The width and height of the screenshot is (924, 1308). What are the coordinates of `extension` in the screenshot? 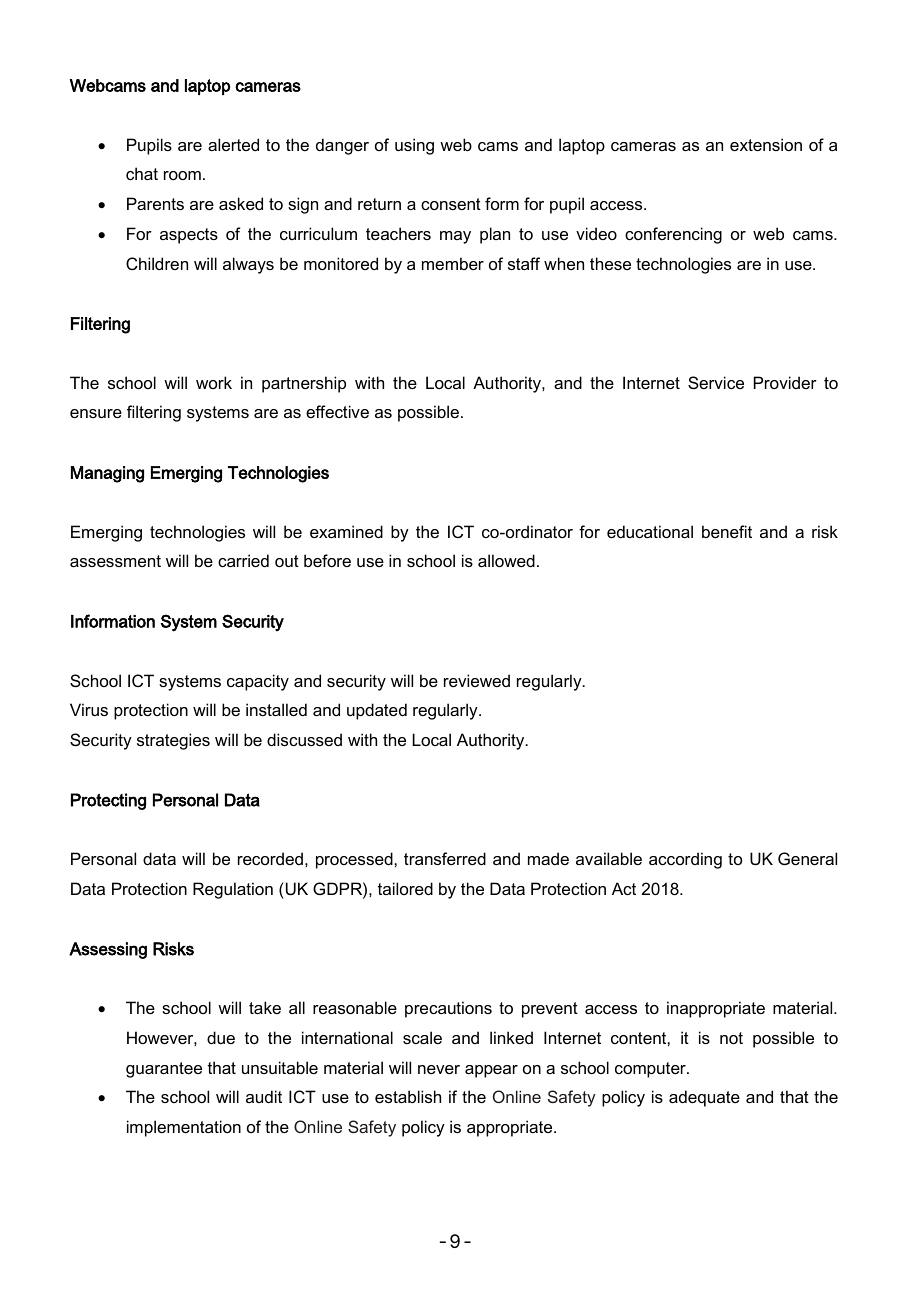 It's located at (766, 144).
